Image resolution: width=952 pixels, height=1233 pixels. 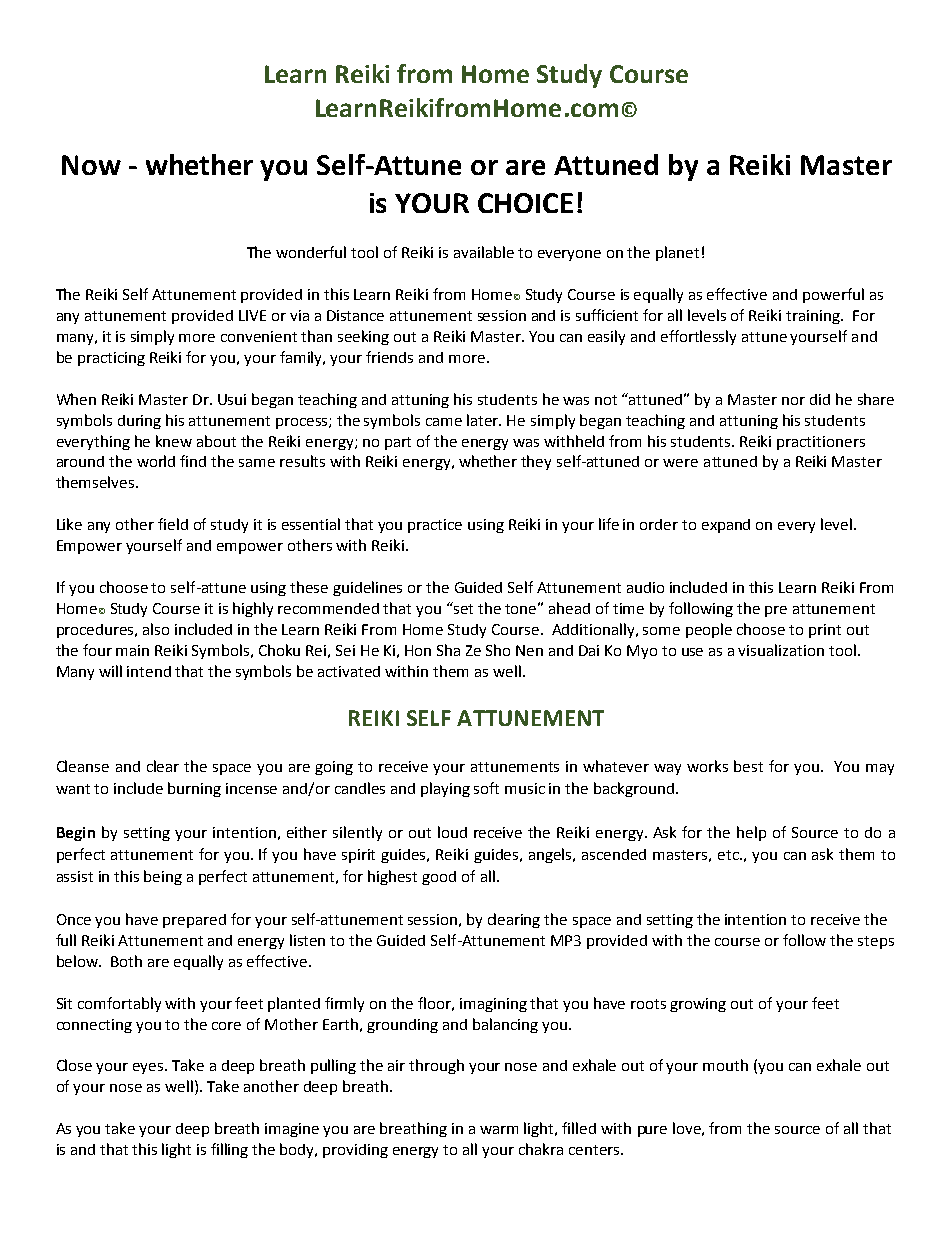 What do you see at coordinates (833, 295) in the screenshot?
I see `powerful` at bounding box center [833, 295].
